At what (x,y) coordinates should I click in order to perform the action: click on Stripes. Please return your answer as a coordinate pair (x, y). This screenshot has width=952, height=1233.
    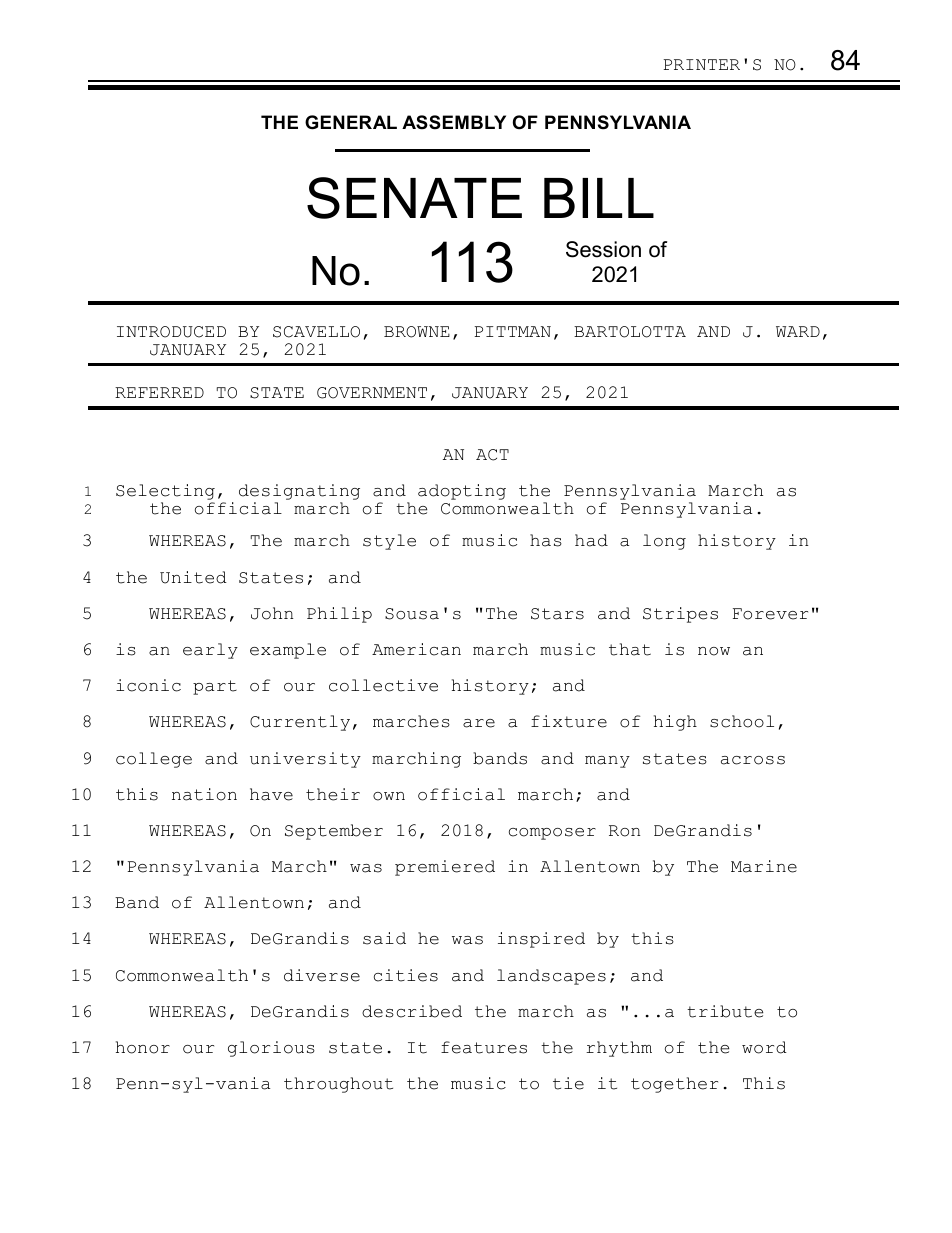
    Looking at the image, I should click on (680, 615).
